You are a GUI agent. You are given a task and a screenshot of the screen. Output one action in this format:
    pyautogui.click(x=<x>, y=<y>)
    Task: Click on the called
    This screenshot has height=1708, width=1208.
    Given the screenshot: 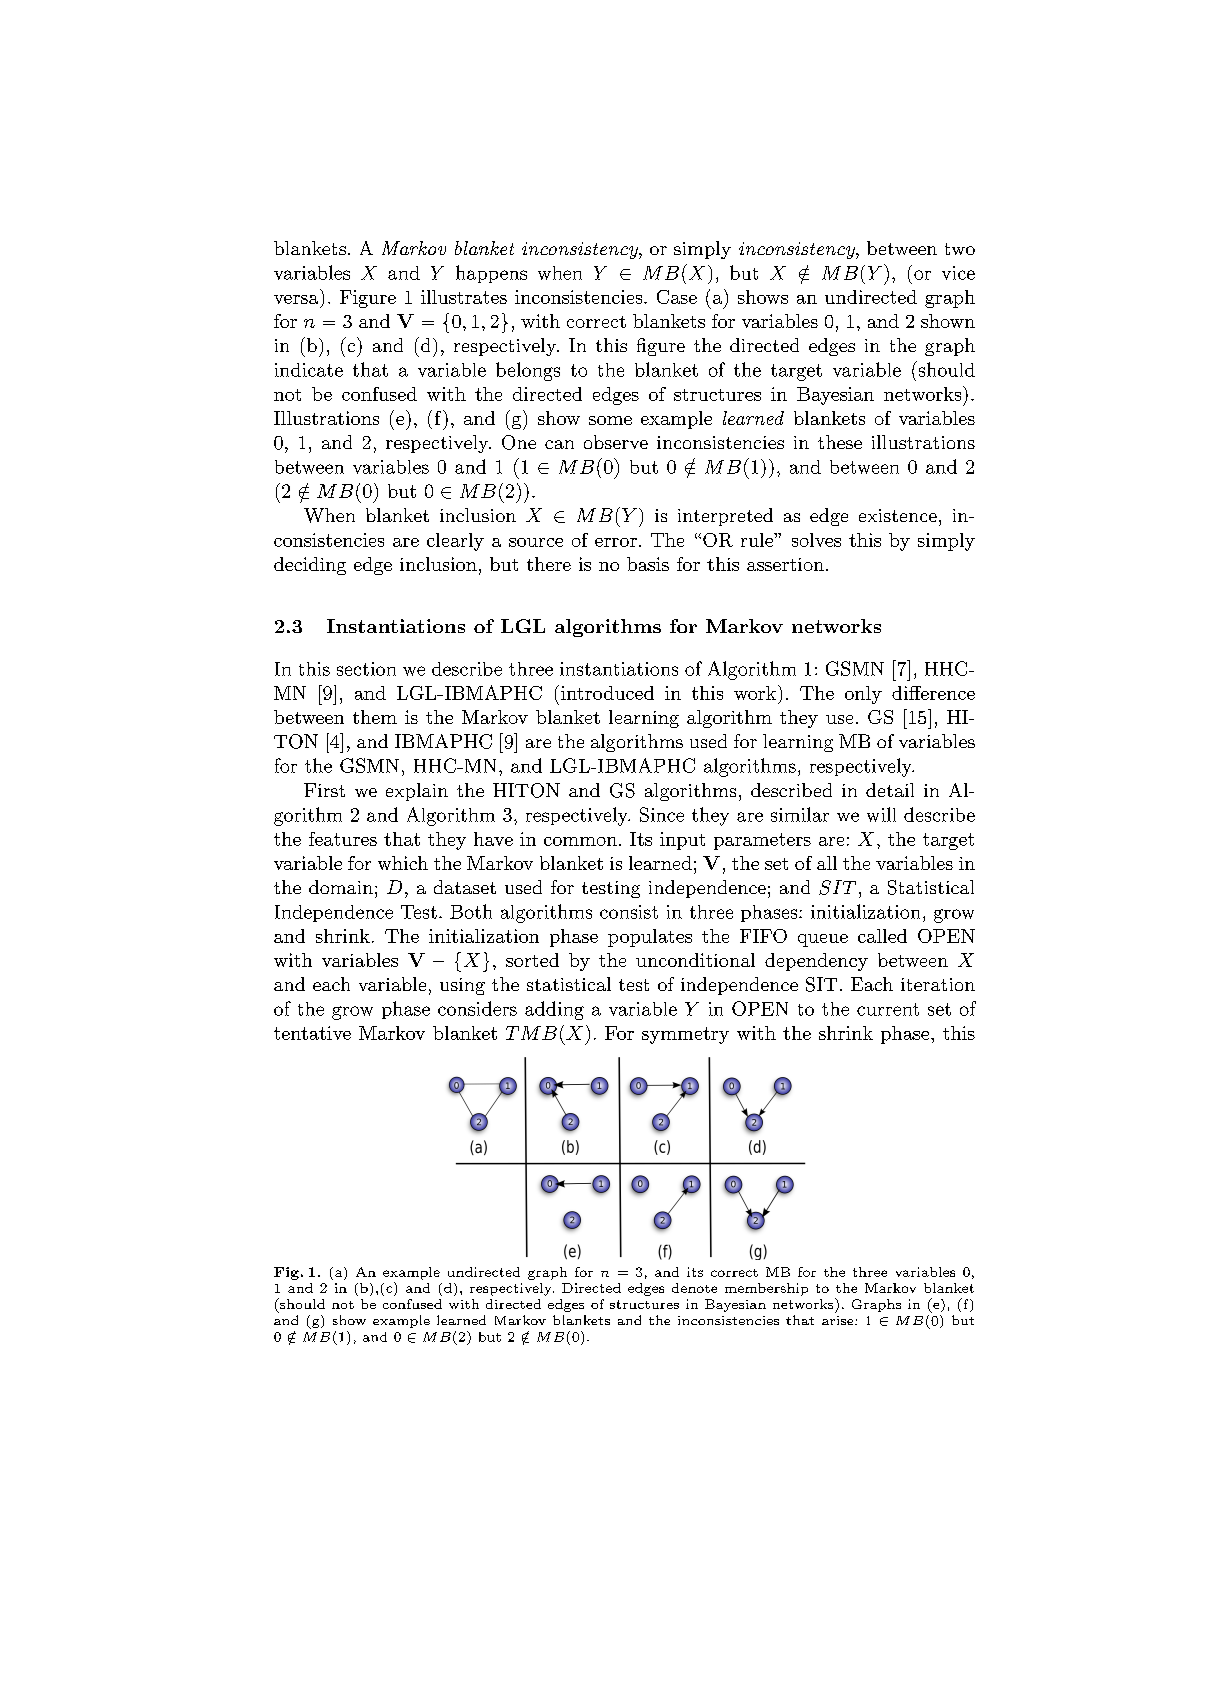 What is the action you would take?
    pyautogui.click(x=882, y=936)
